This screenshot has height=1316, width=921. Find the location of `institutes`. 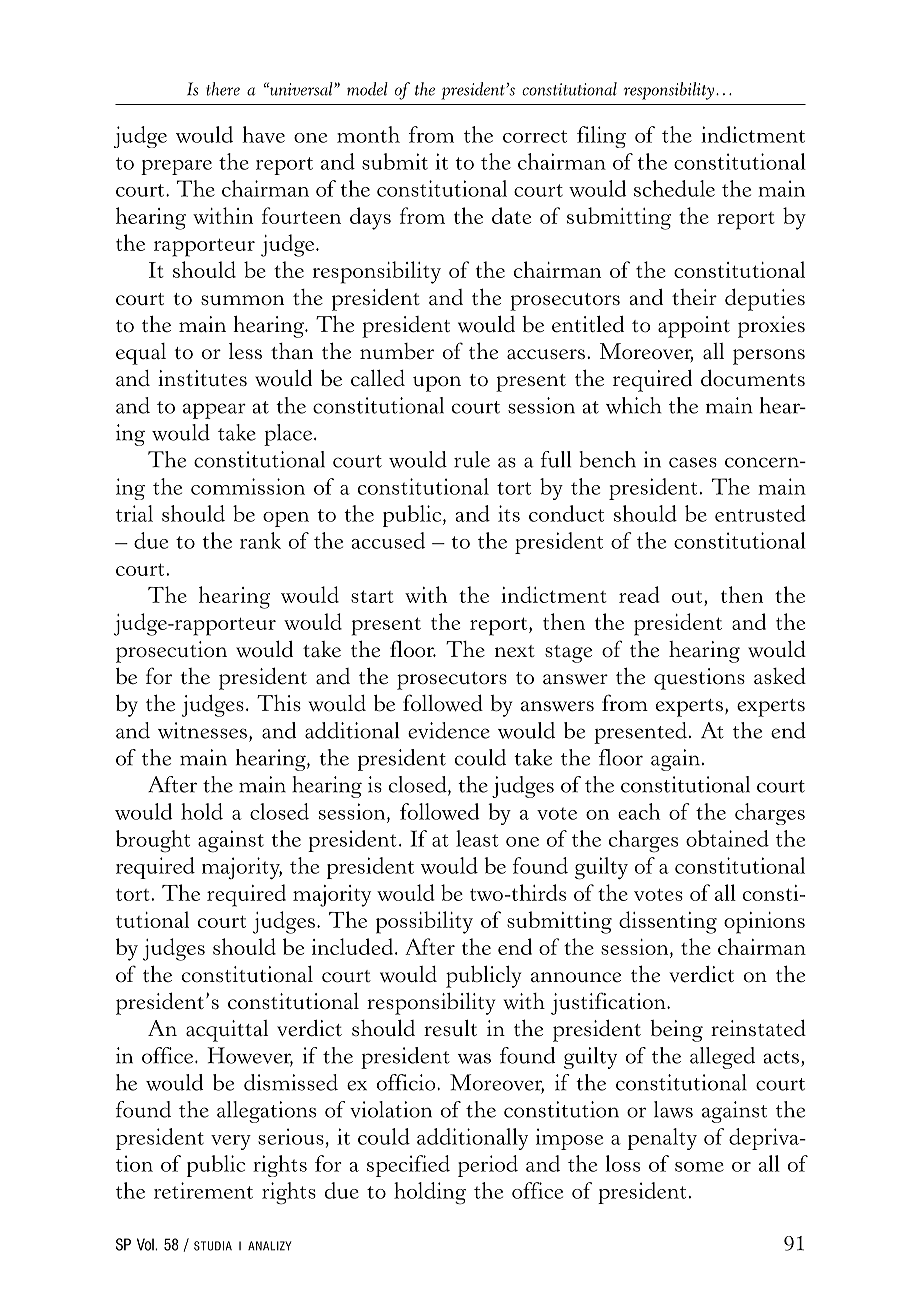

institutes is located at coordinates (202, 378).
